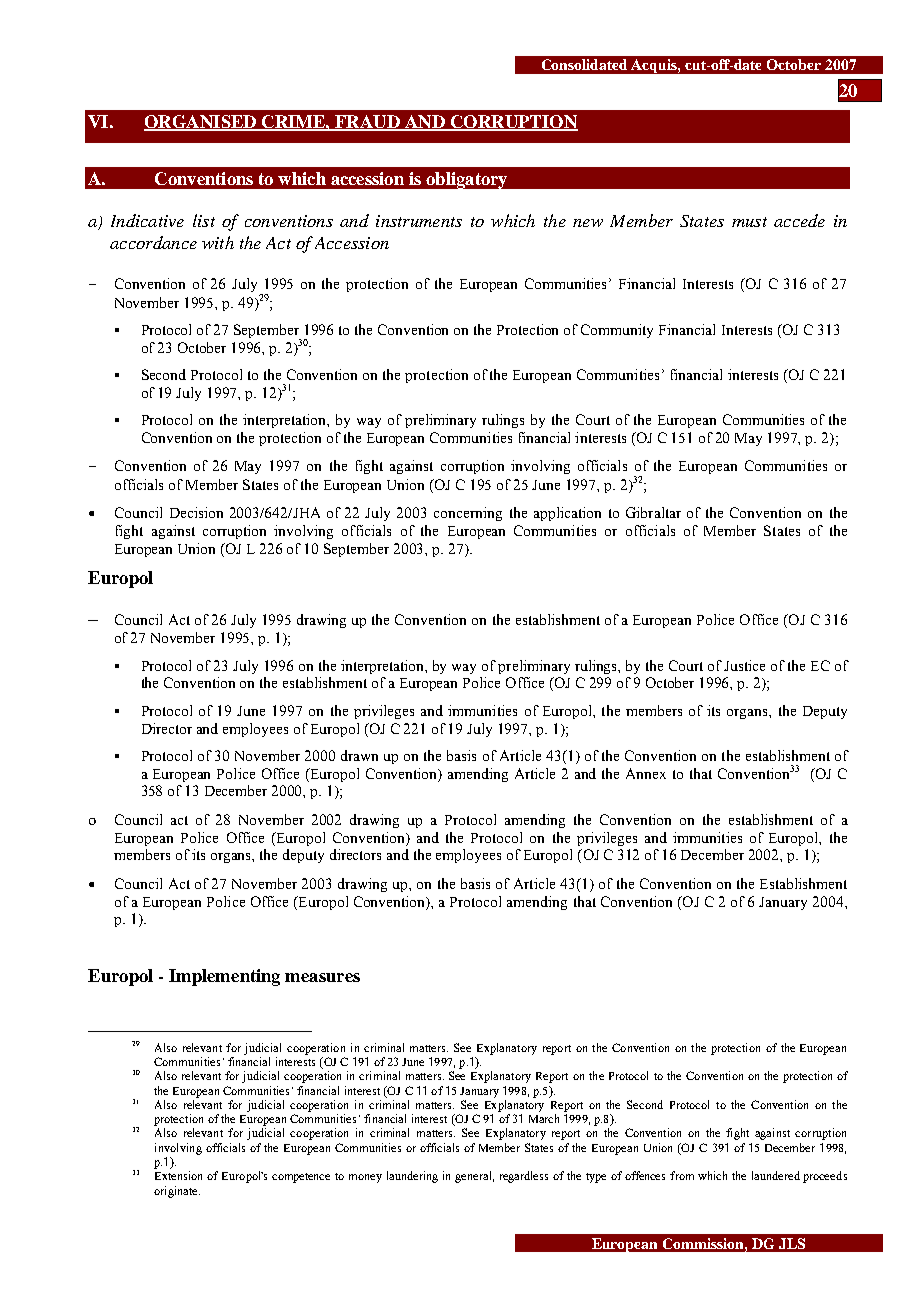 Image resolution: width=924 pixels, height=1308 pixels. I want to click on Extension, so click(178, 1175).
